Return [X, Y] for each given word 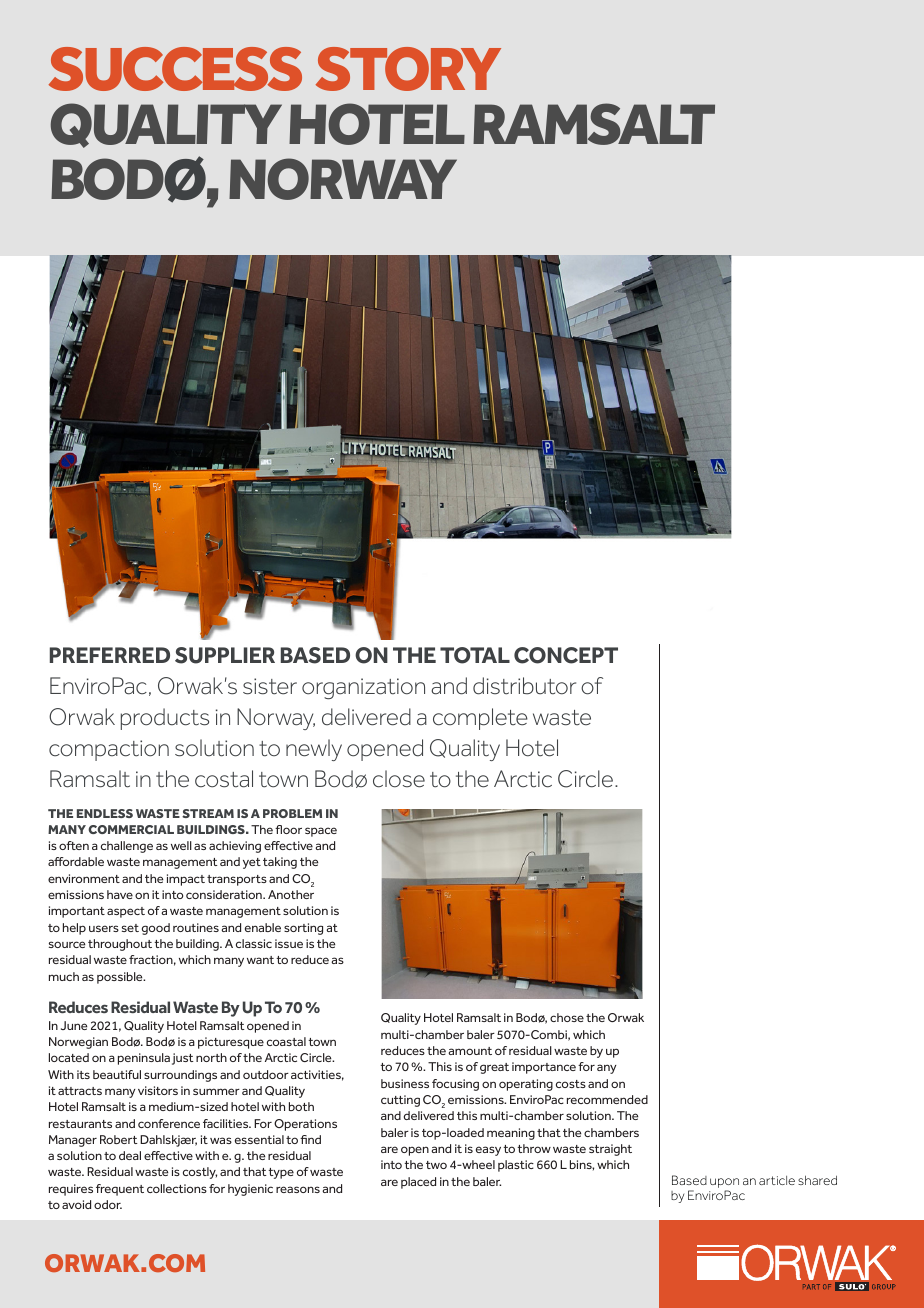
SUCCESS [175, 69]
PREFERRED [110, 655]
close [399, 779]
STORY [408, 69]
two [436, 1165]
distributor [524, 686]
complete [480, 719]
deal [130, 1155]
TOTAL [475, 655]
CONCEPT [566, 655]
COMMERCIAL [131, 829]
